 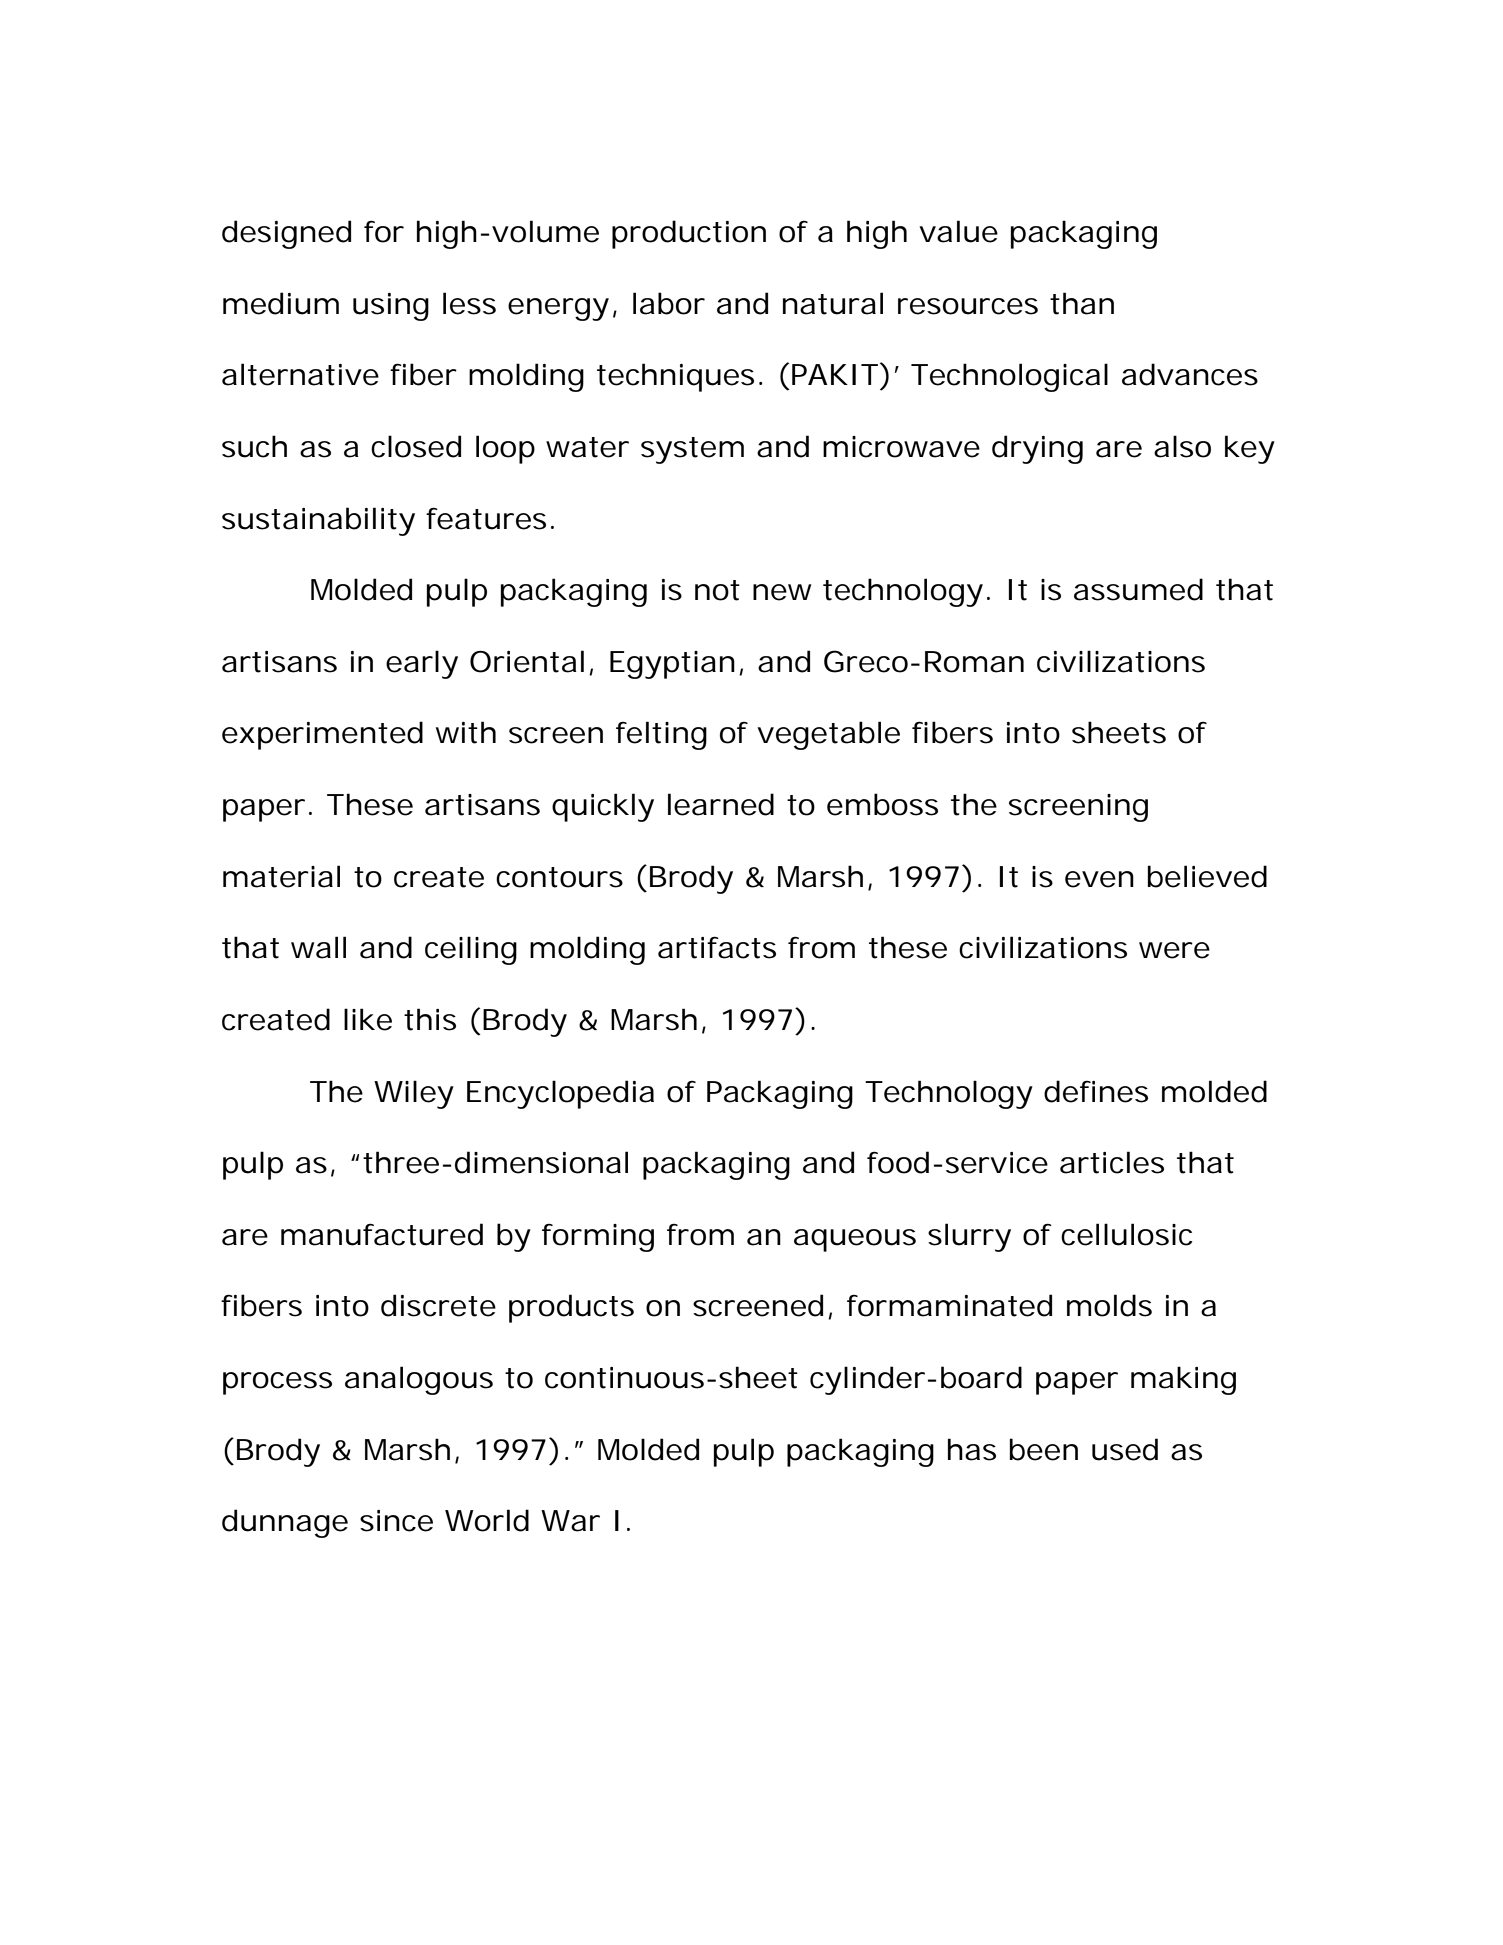 I want to click on using, so click(x=391, y=307).
